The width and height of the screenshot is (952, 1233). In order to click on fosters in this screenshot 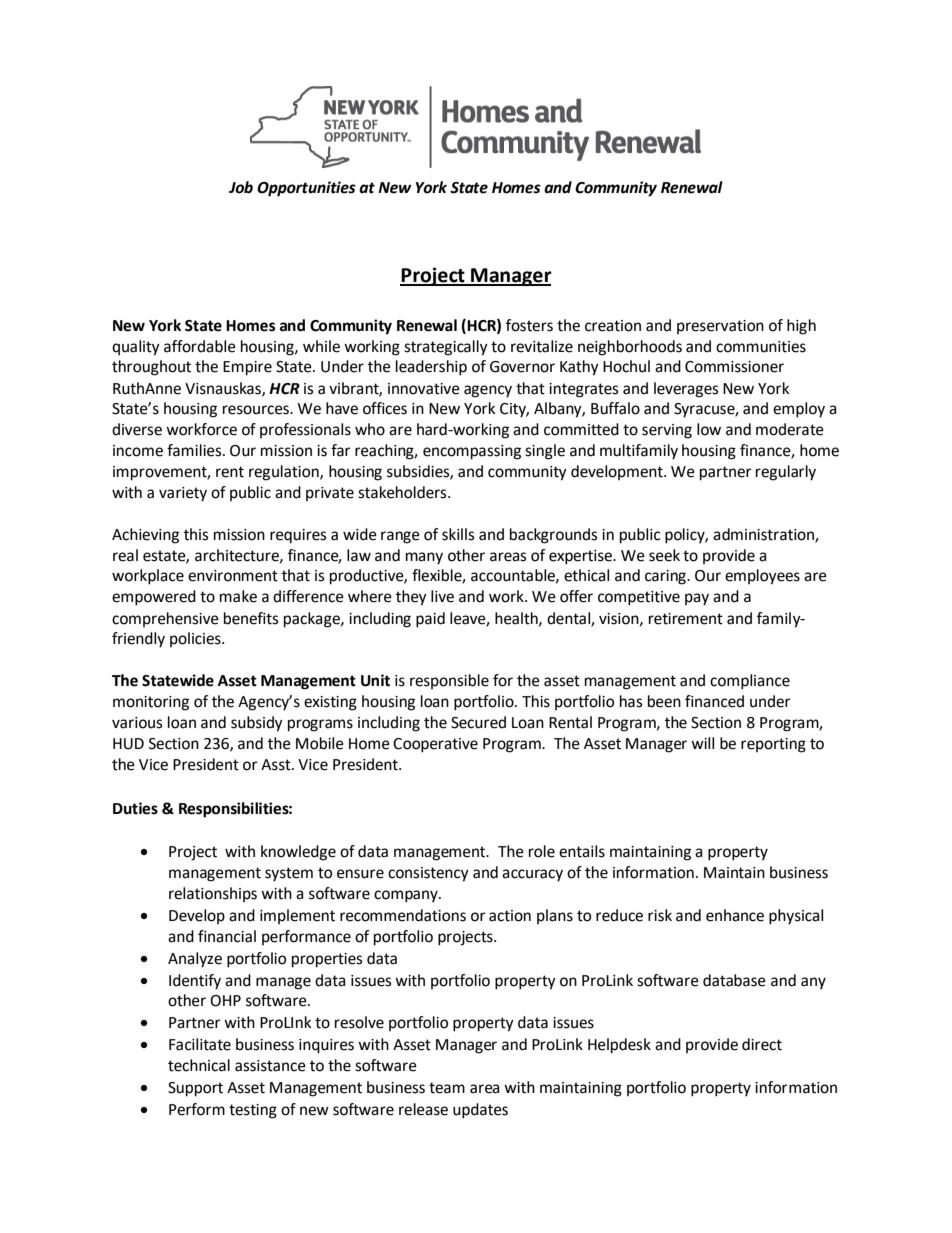, I will do `click(529, 325)`.
